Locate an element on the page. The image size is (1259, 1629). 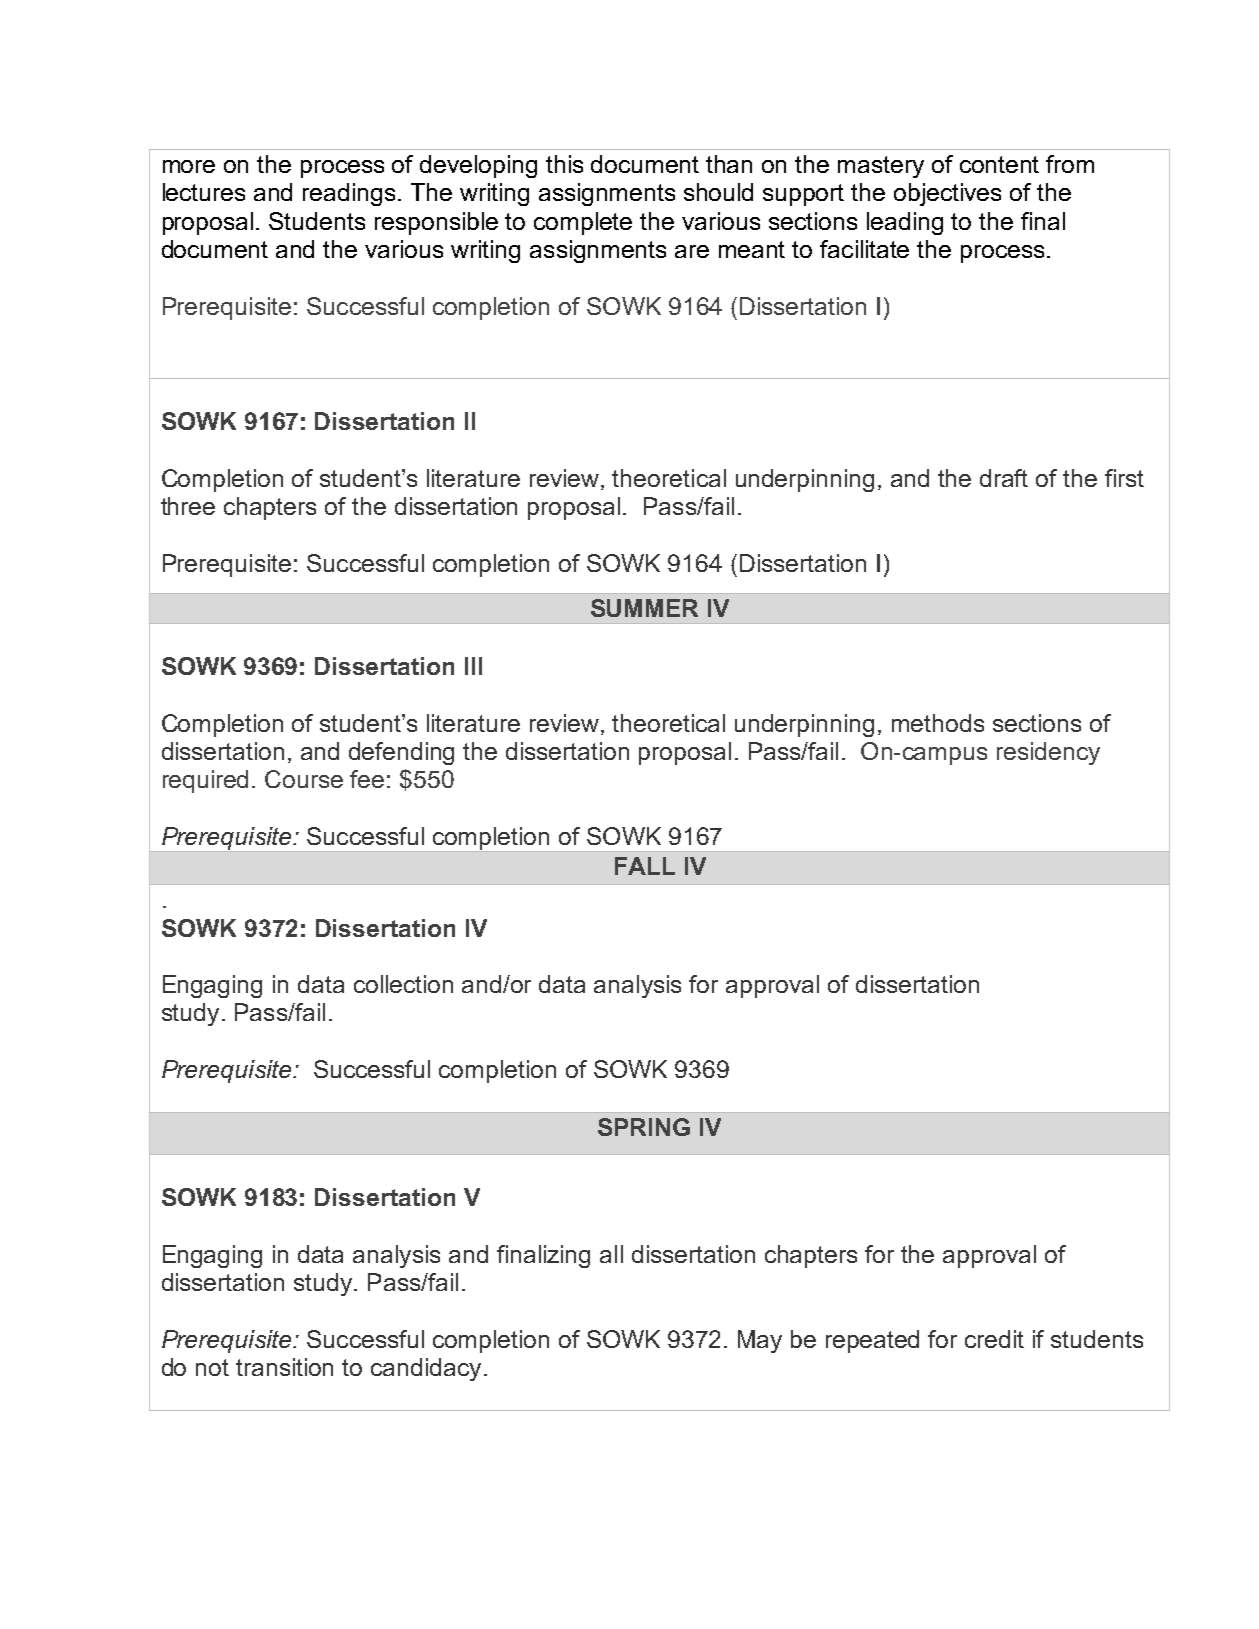
III is located at coordinates (473, 666).
